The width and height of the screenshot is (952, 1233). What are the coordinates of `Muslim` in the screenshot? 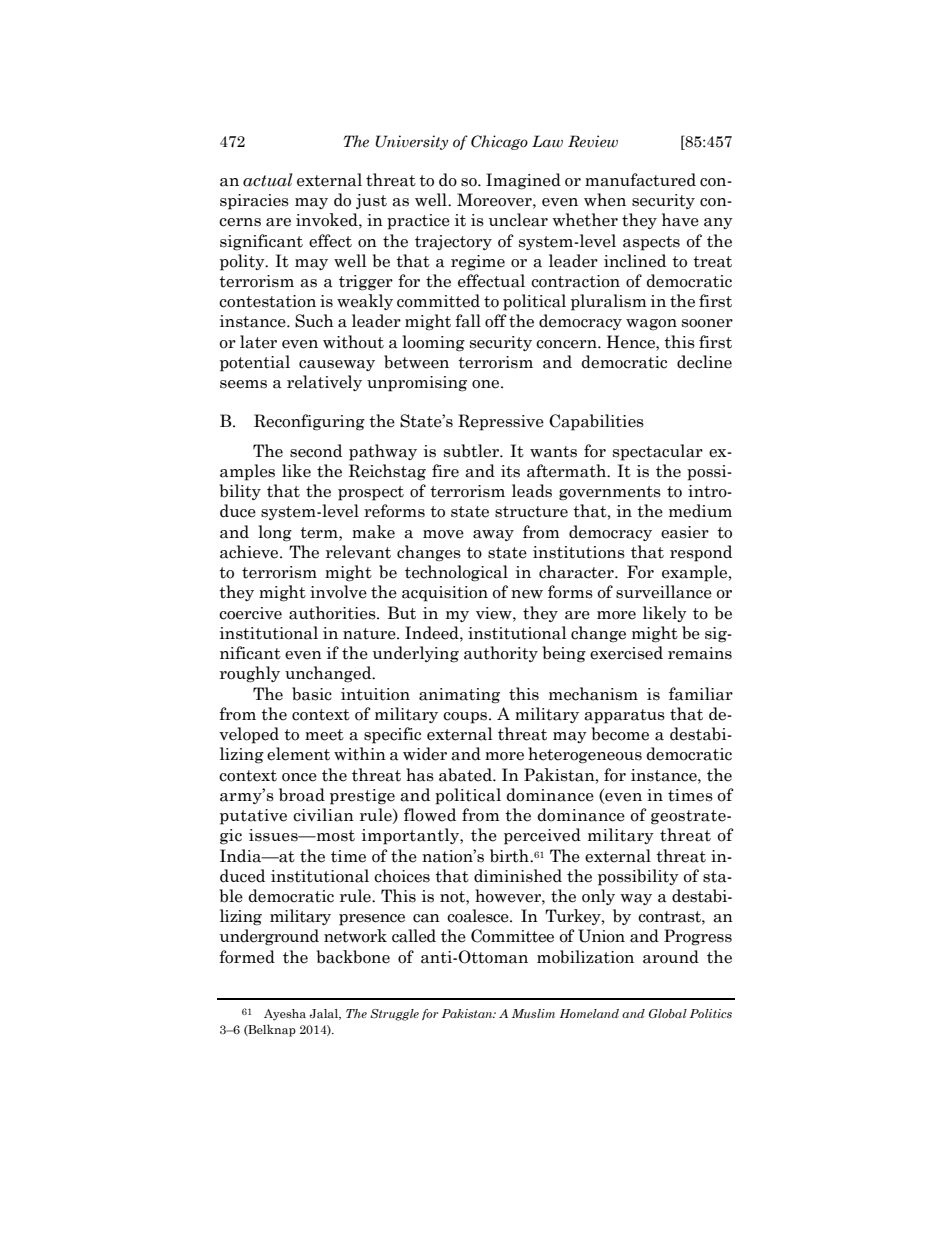 It's located at (533, 1013).
